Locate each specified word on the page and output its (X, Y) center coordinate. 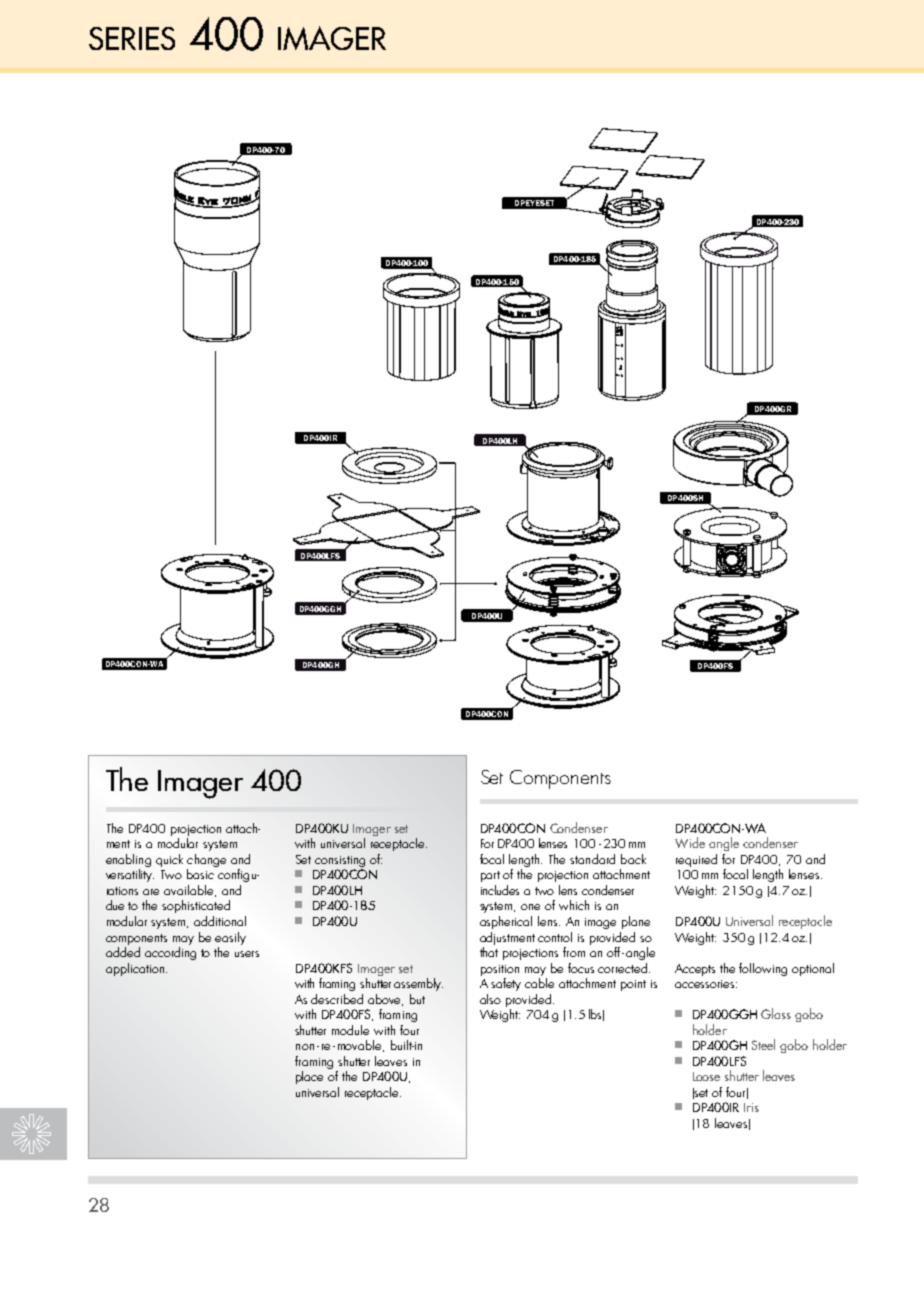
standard (592, 859)
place (309, 1077)
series (132, 38)
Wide (690, 842)
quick (169, 860)
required (696, 860)
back (633, 859)
